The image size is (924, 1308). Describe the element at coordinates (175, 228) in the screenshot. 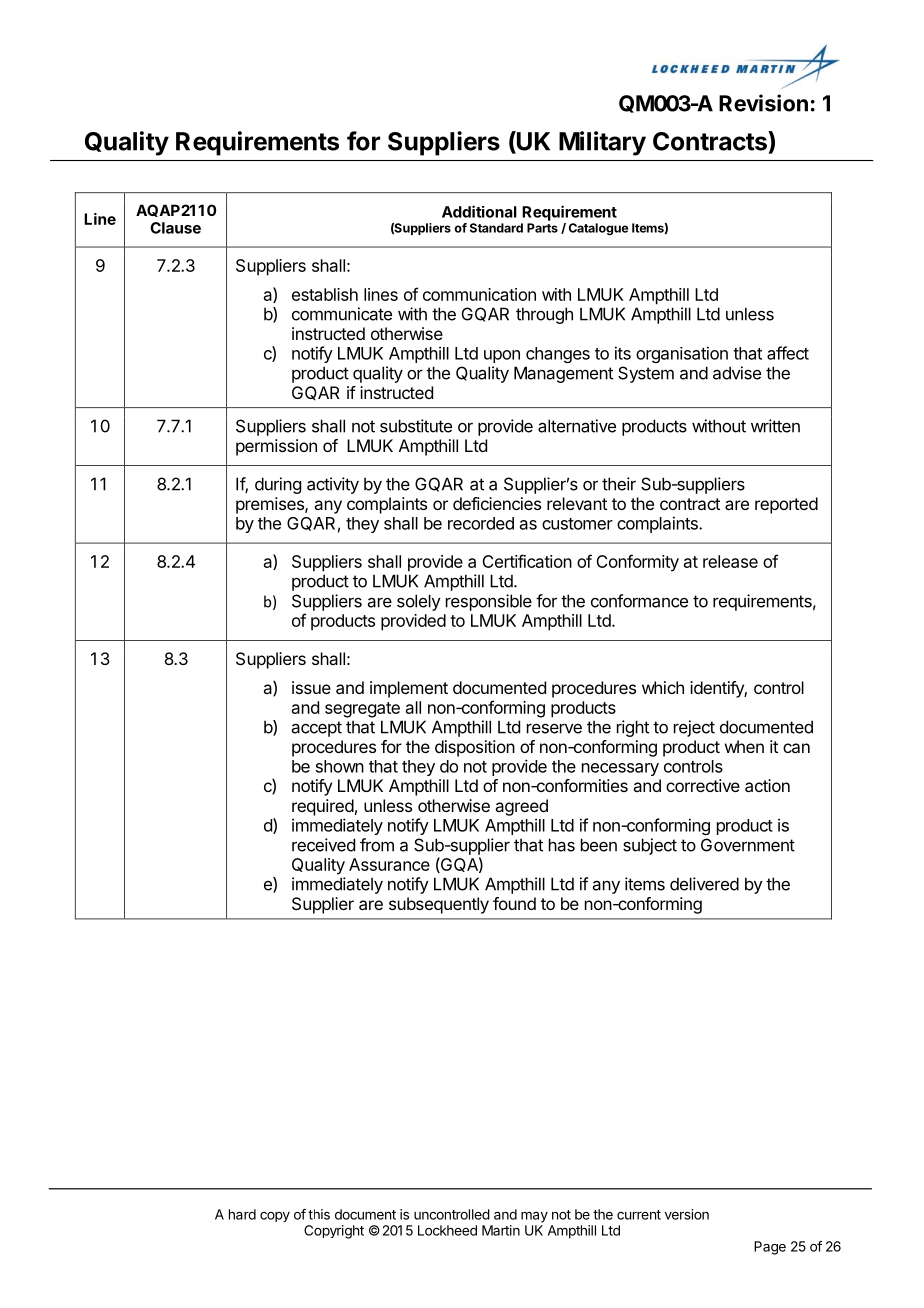

I see `Clause` at that location.
